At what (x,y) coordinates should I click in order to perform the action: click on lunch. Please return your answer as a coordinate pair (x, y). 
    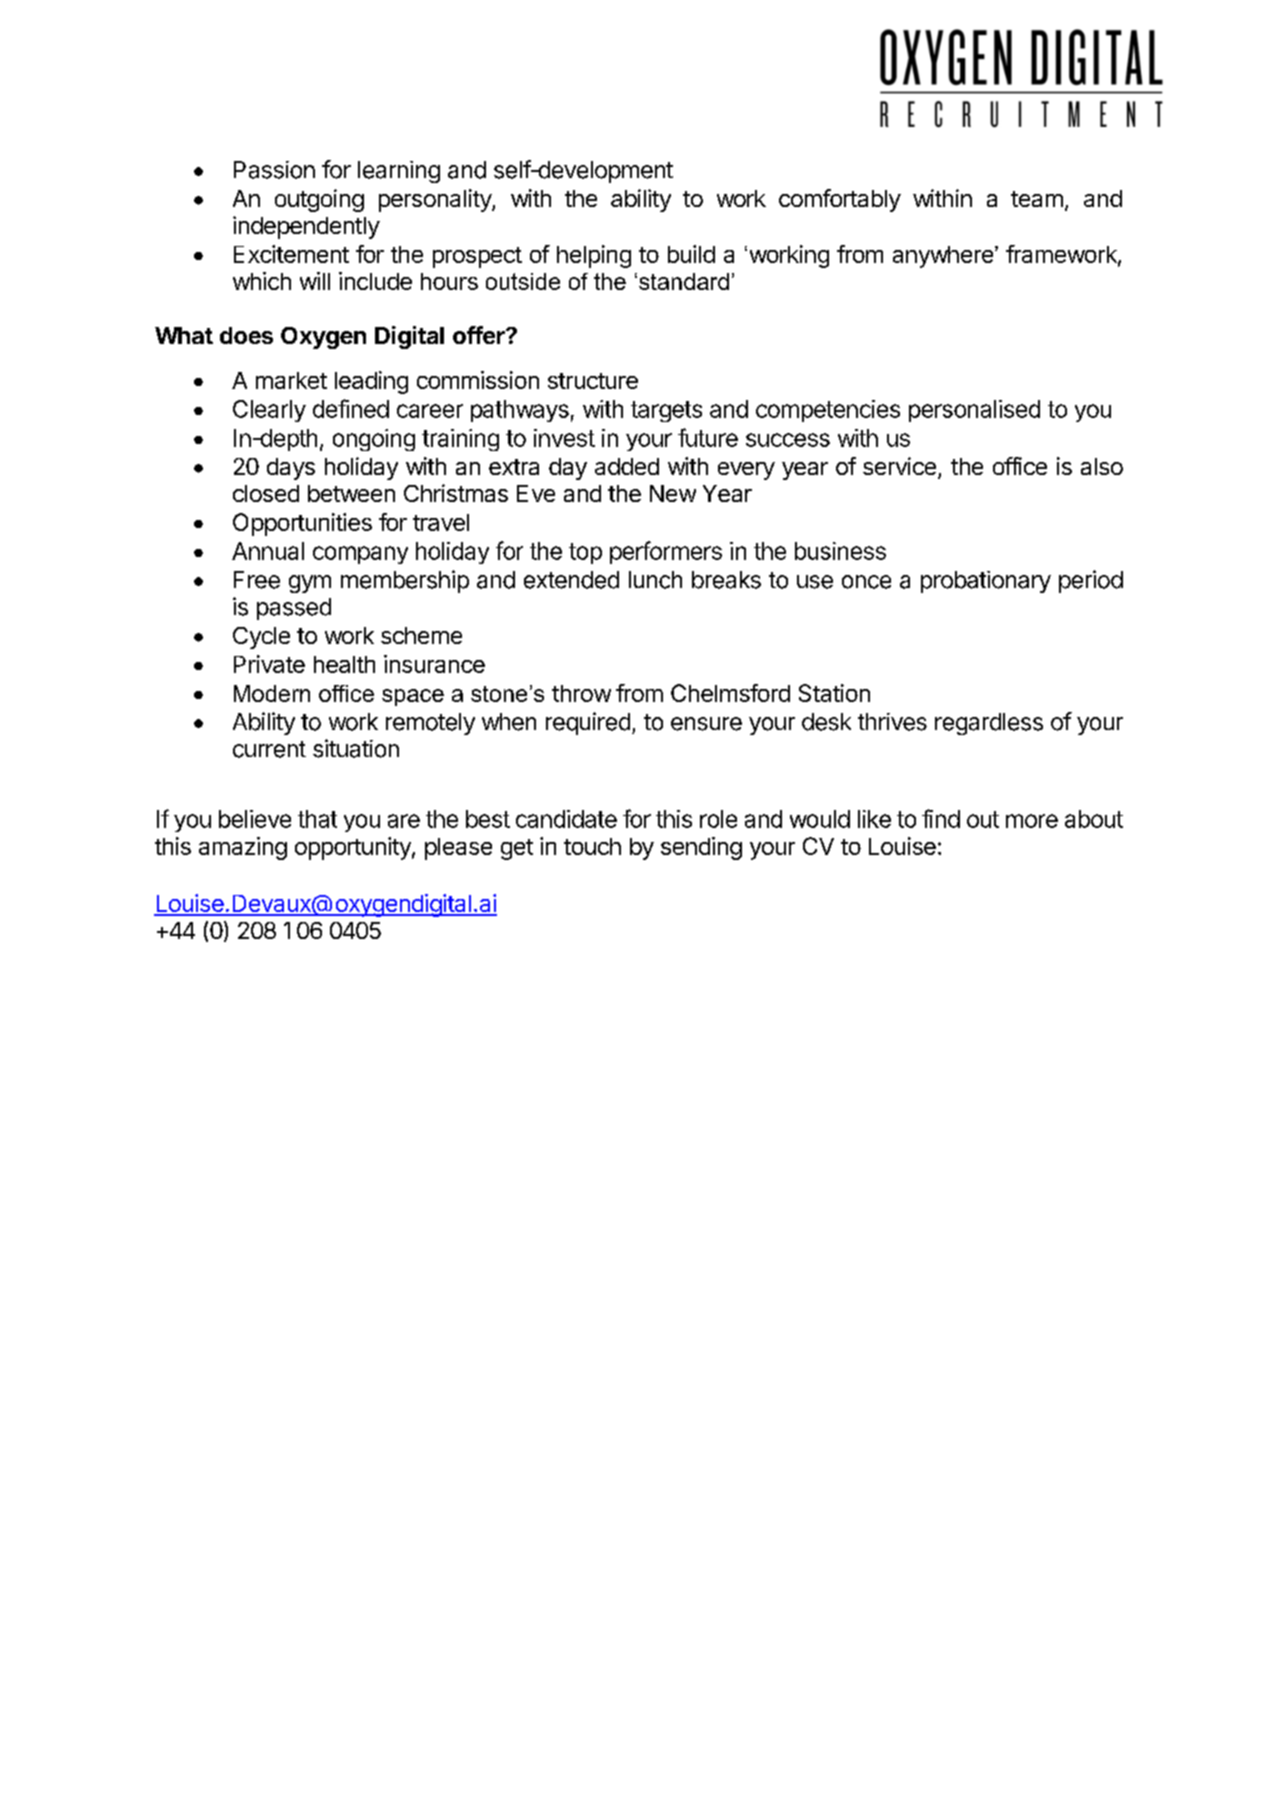
    Looking at the image, I should click on (655, 580).
